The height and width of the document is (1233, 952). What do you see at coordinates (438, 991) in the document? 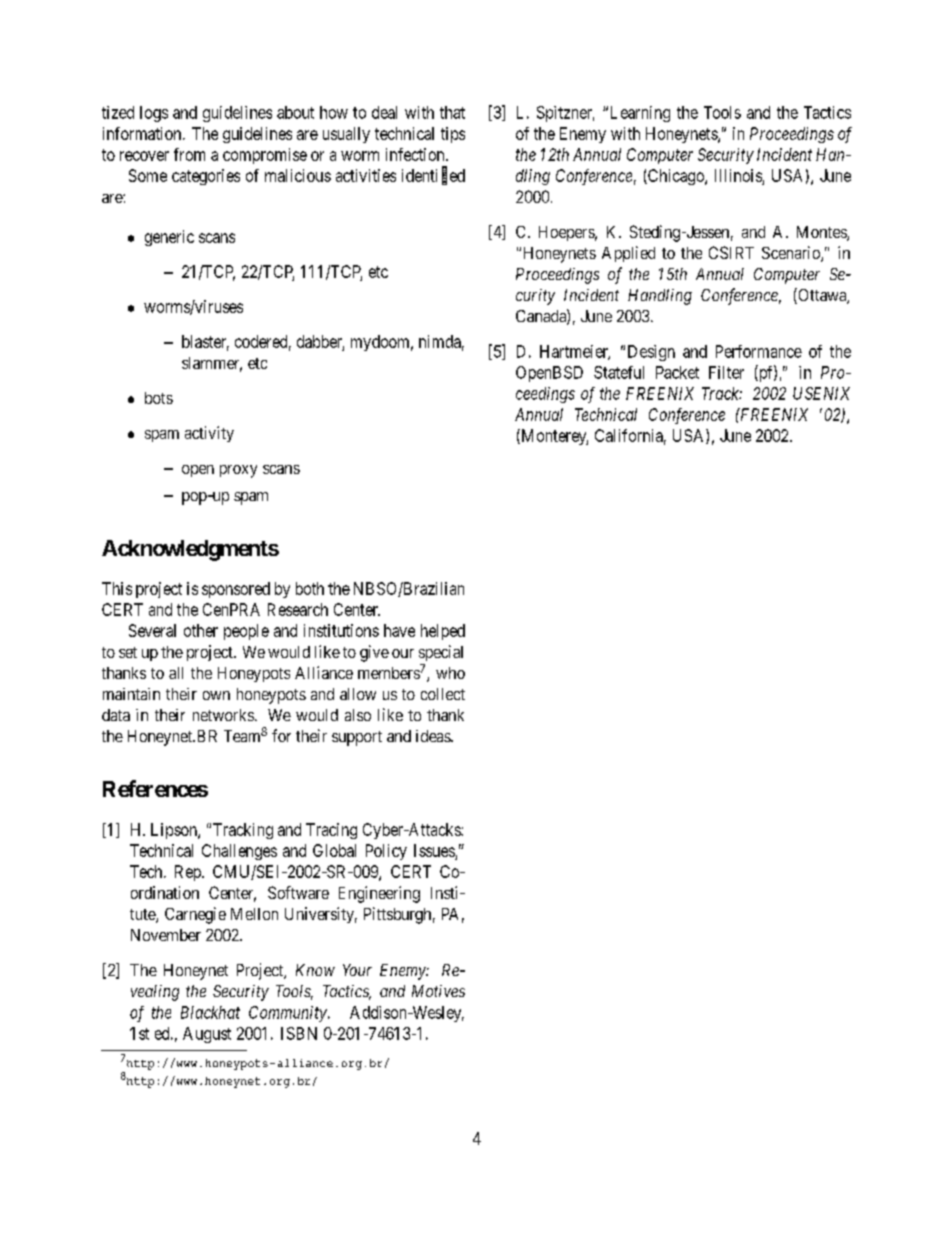
I see `Motives` at bounding box center [438, 991].
